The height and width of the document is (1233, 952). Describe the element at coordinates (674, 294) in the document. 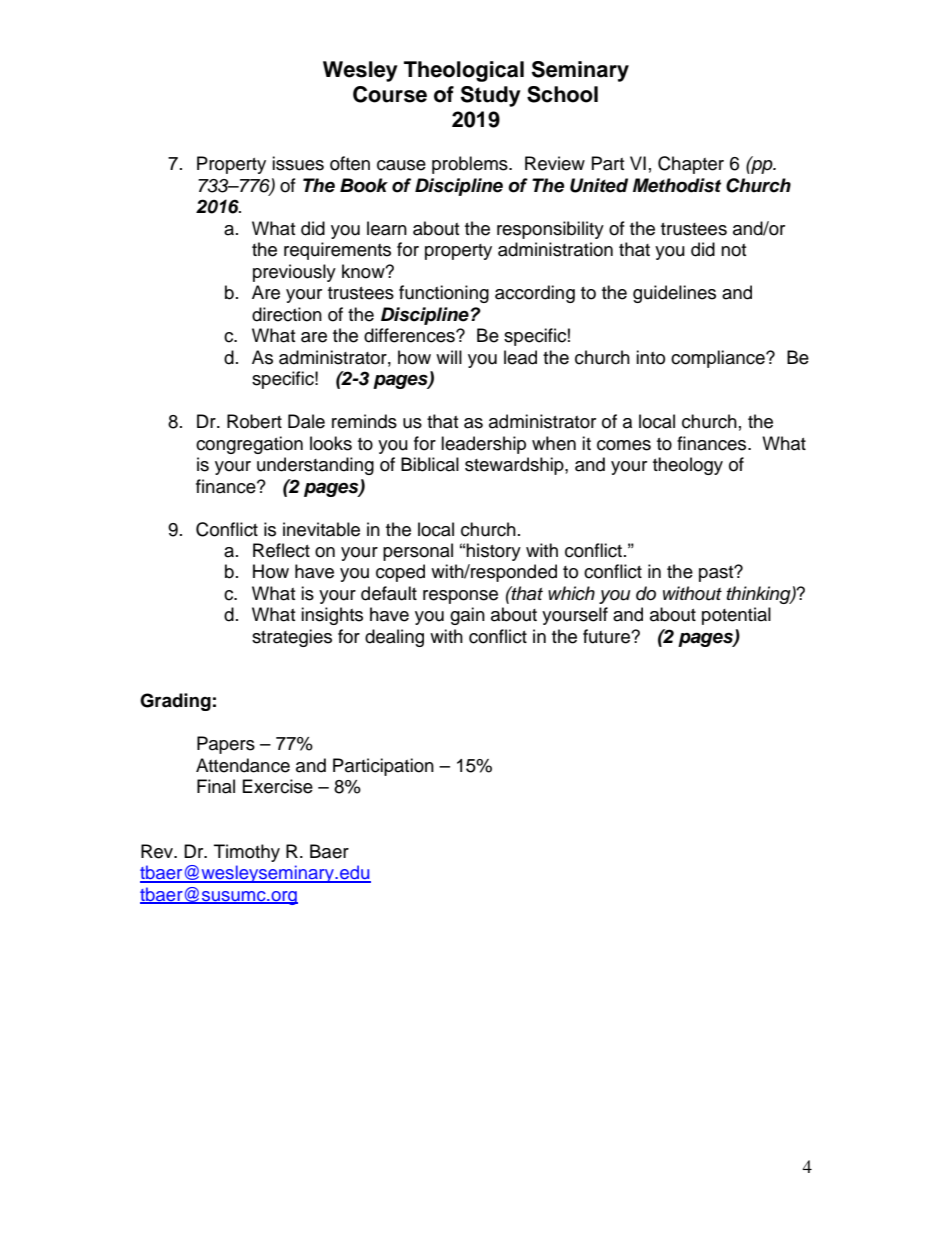

I see `guidelines` at that location.
